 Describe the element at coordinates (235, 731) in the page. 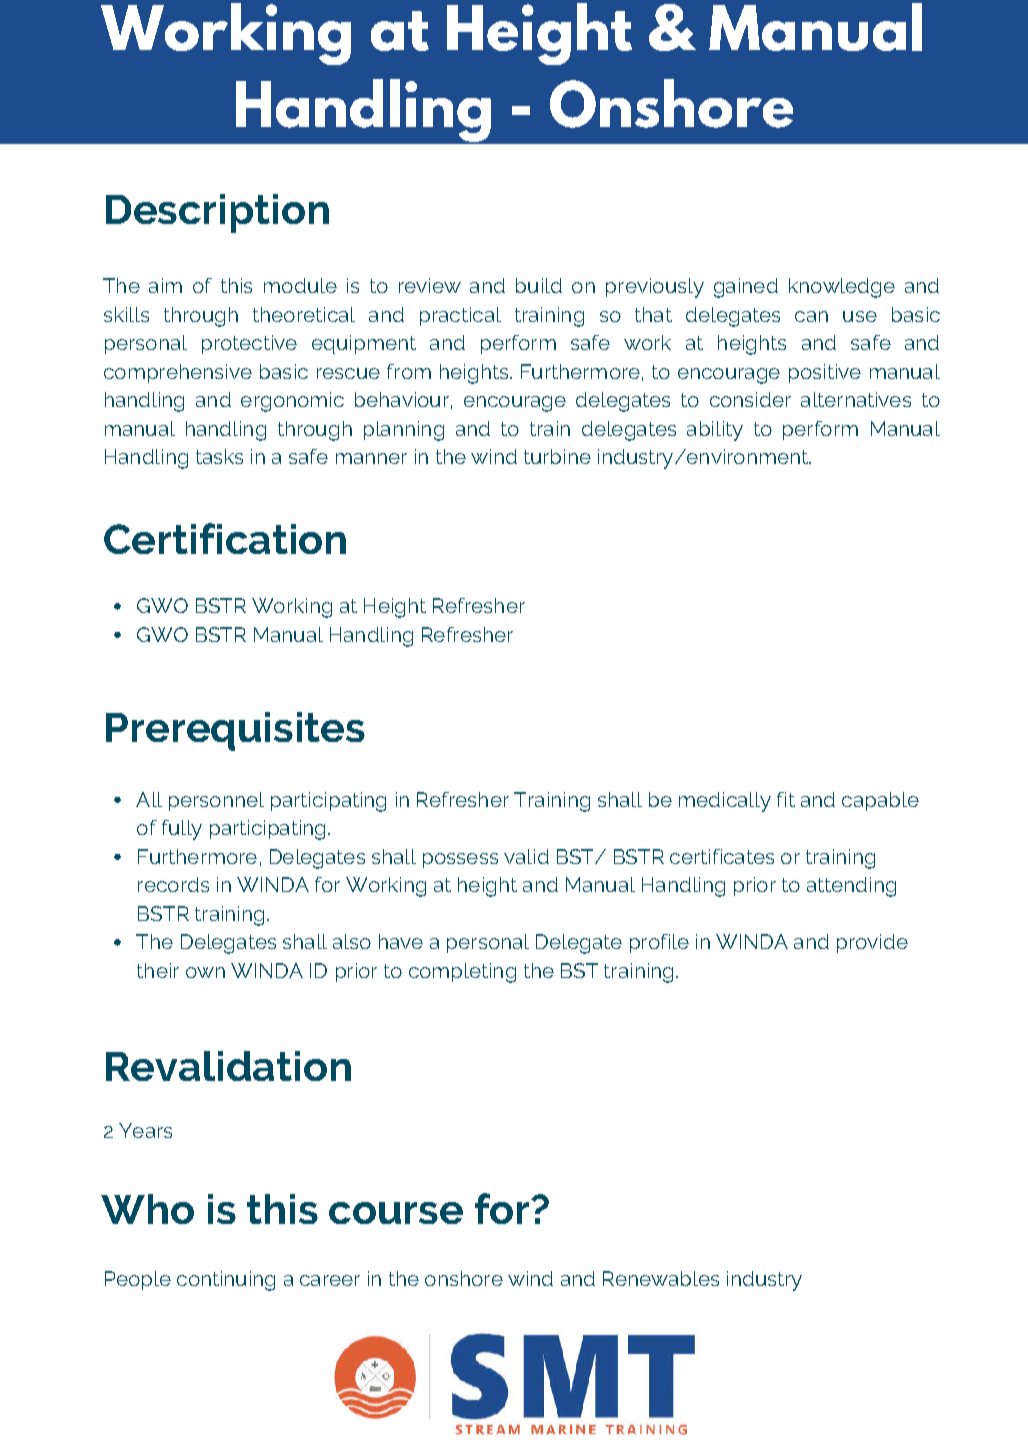

I see `Prerequisites` at that location.
